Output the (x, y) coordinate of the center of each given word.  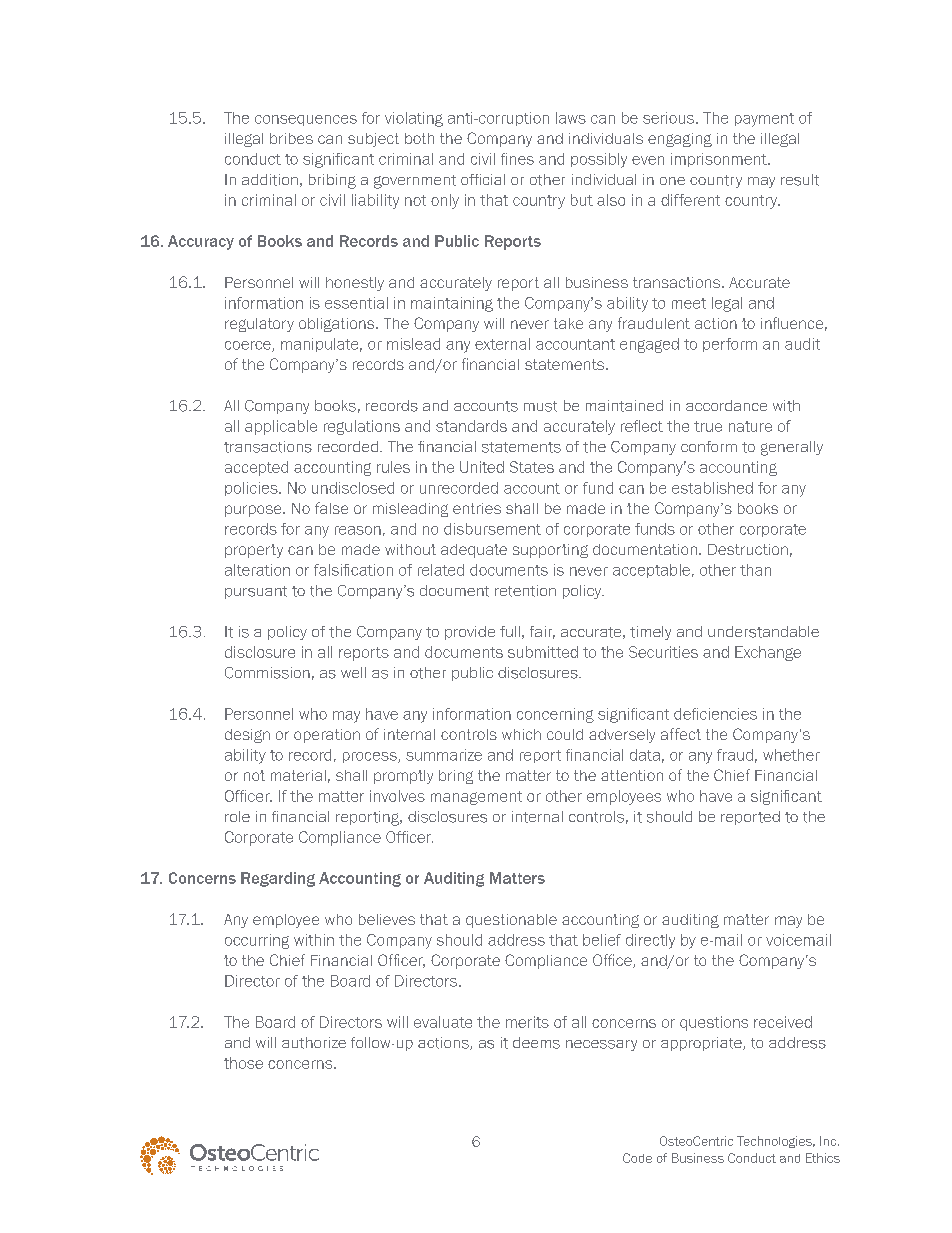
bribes (291, 138)
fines (517, 159)
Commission (267, 673)
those (243, 1063)
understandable (763, 632)
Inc (828, 1141)
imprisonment (720, 160)
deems (536, 1043)
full (510, 631)
